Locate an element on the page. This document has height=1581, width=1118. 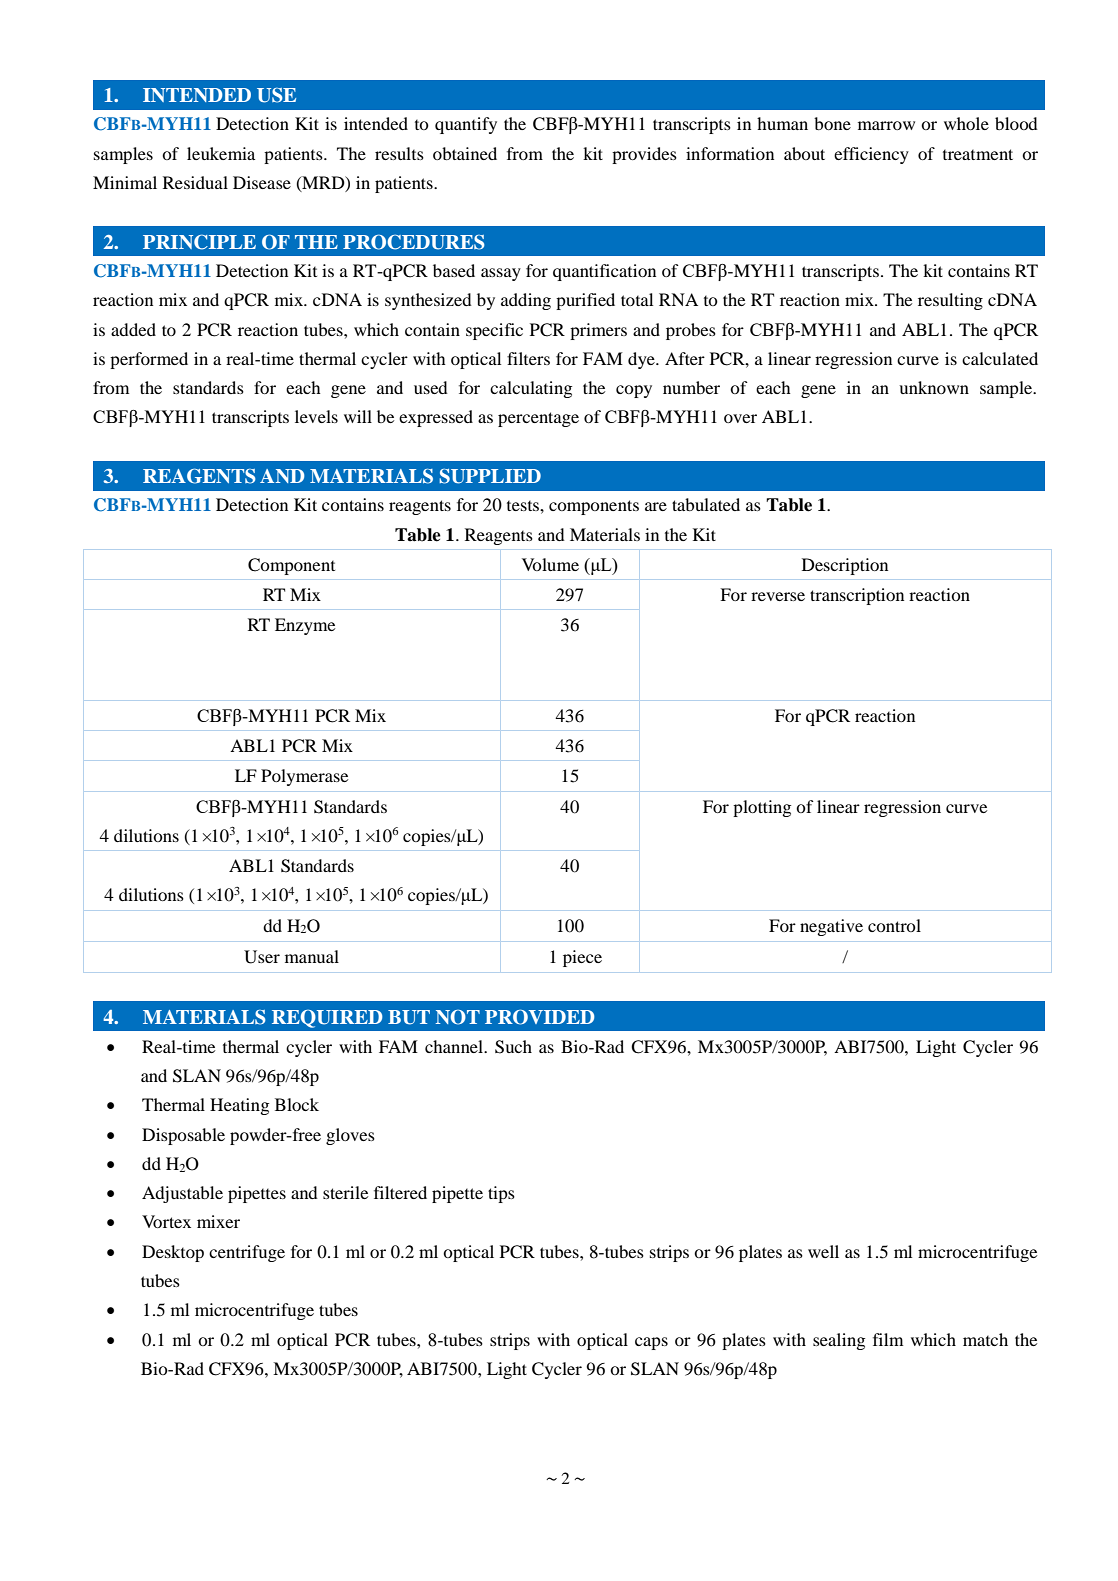
plotting is located at coordinates (762, 808).
